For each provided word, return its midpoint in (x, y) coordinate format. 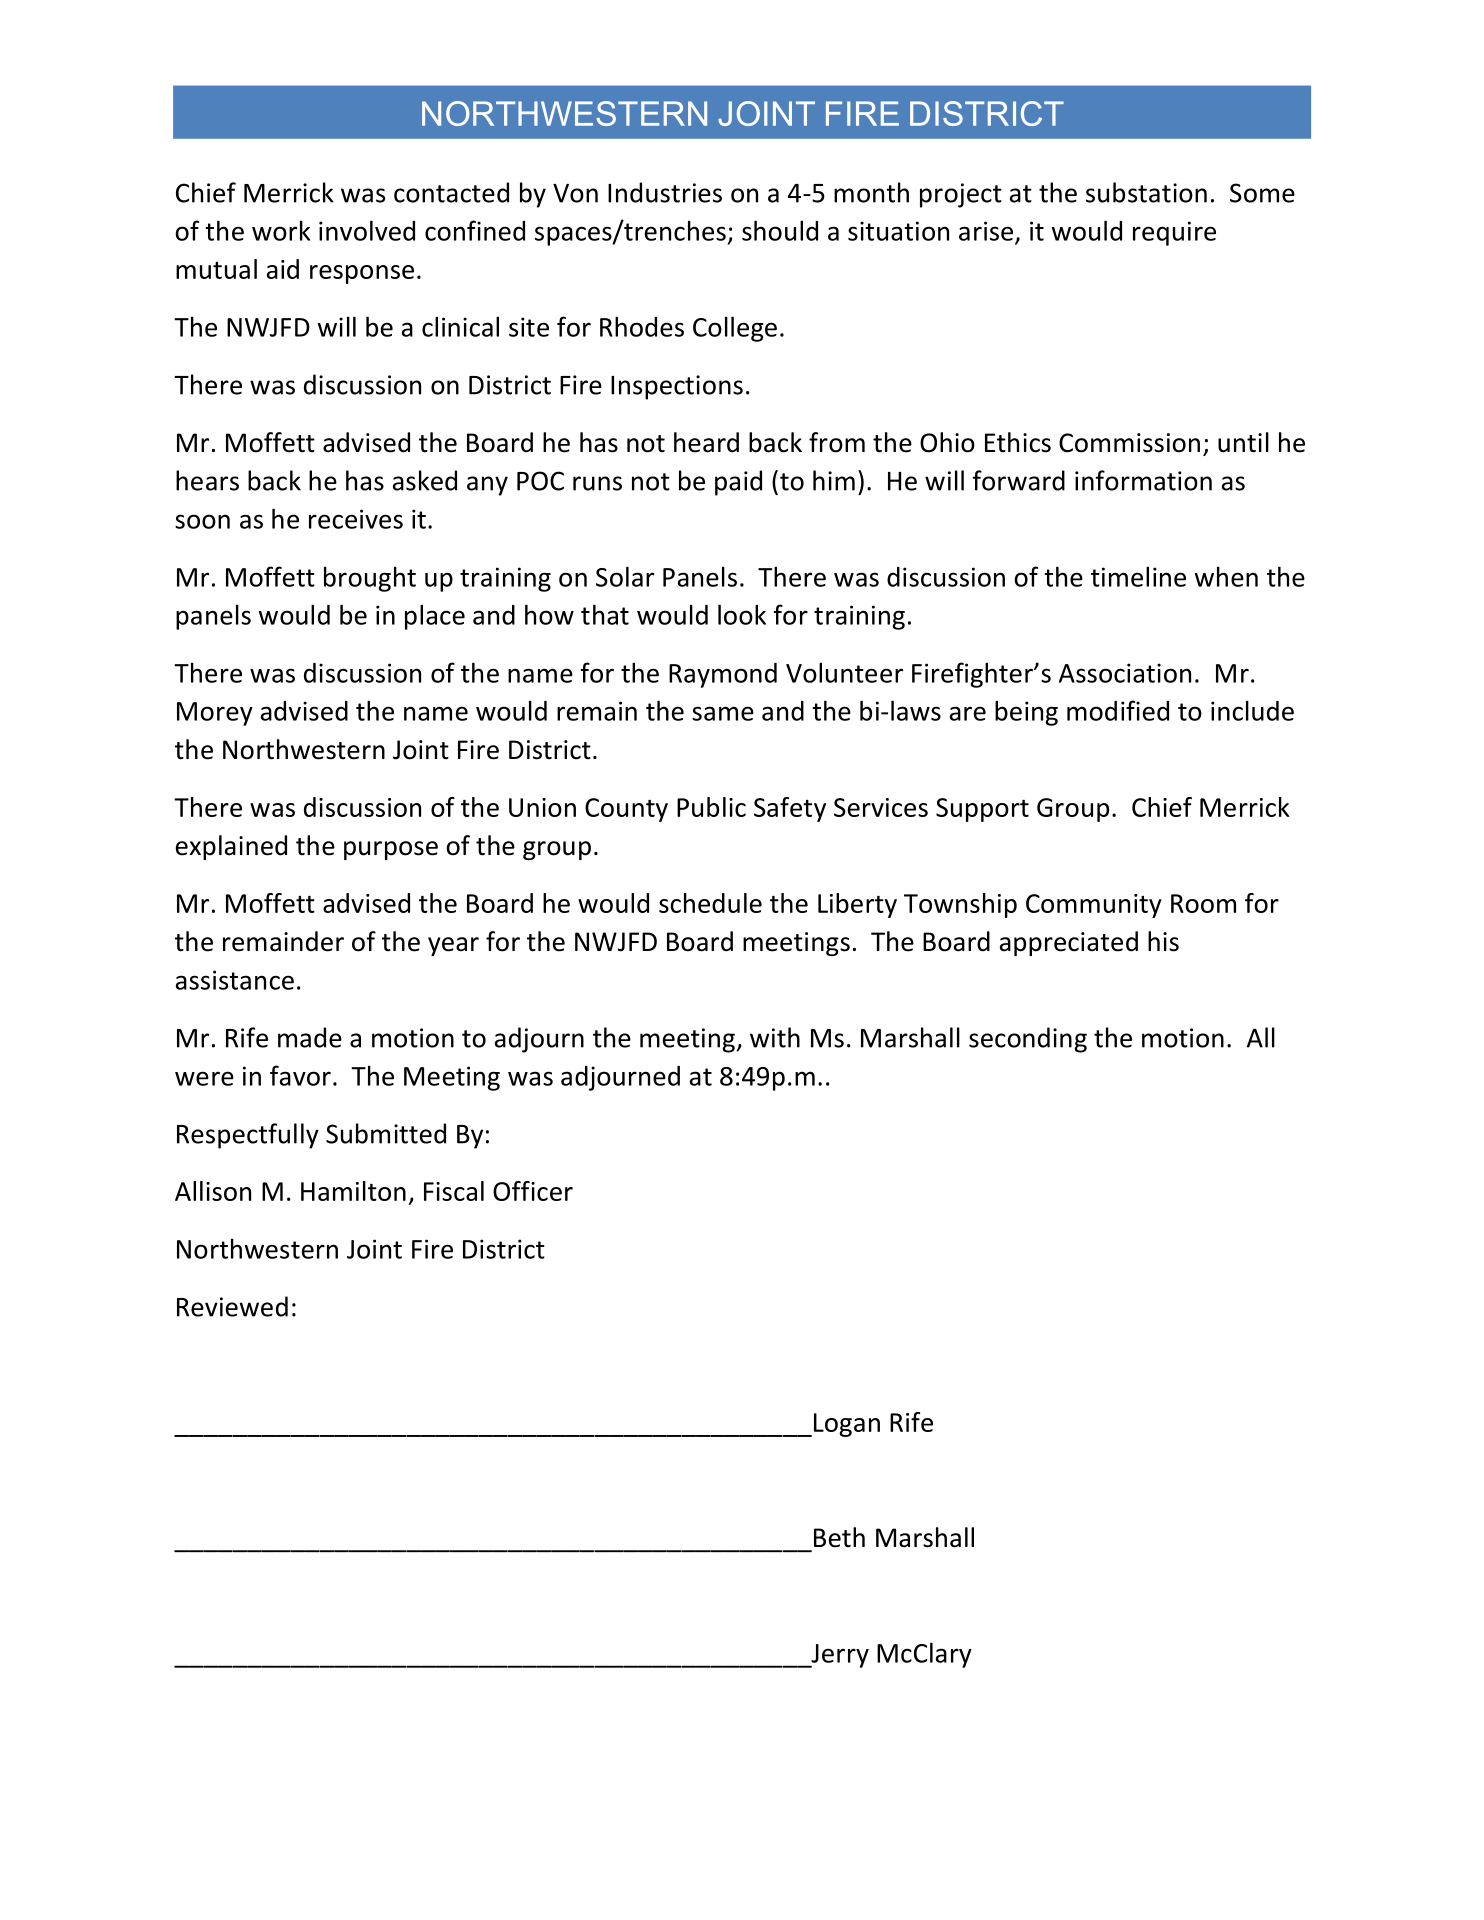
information (1143, 480)
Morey (215, 714)
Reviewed (232, 1306)
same (723, 713)
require (1174, 233)
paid (738, 483)
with (775, 1037)
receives (356, 519)
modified (1118, 710)
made (310, 1037)
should (780, 230)
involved (367, 230)
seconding (1028, 1040)
